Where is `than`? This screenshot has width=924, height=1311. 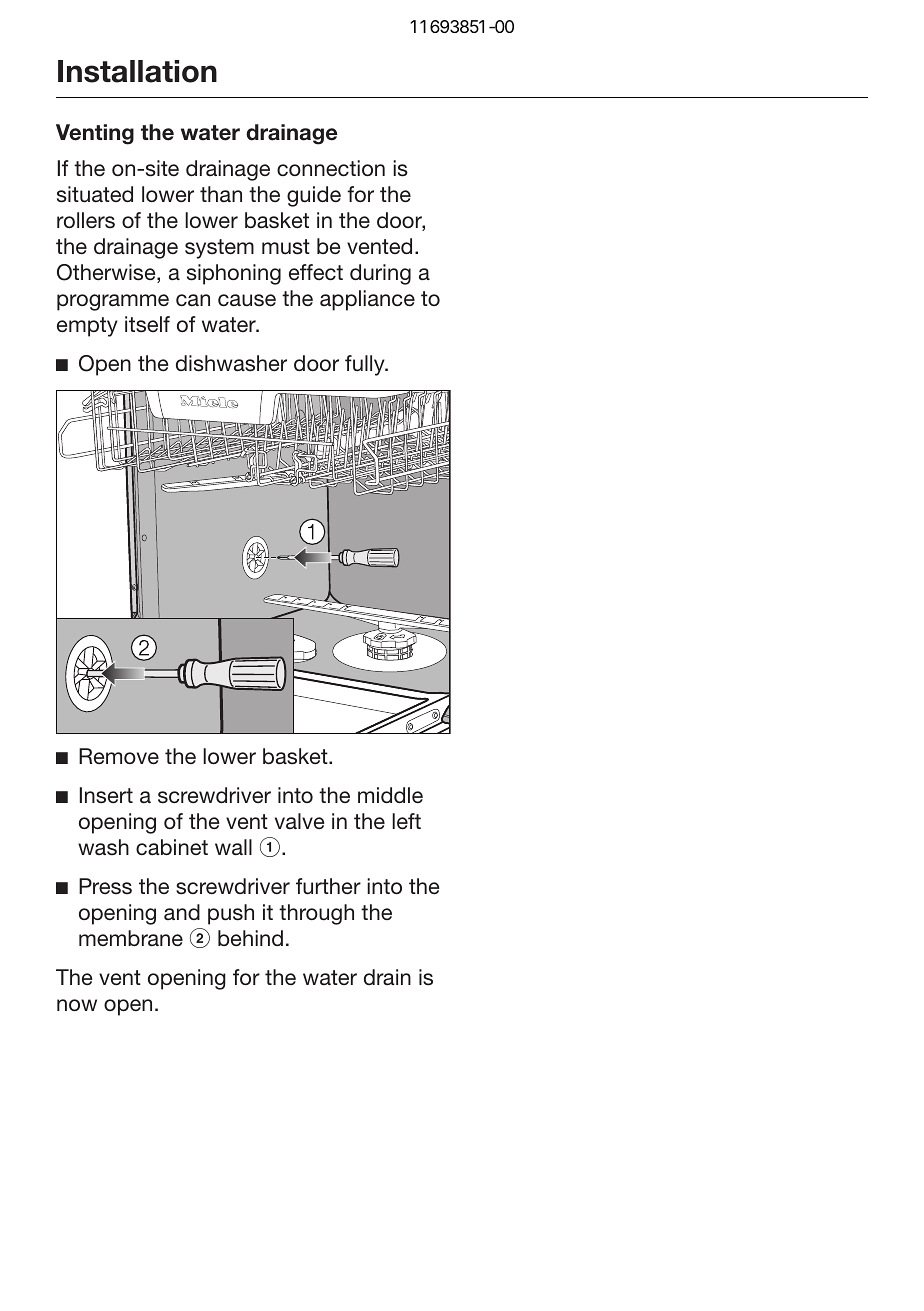
than is located at coordinates (221, 194).
